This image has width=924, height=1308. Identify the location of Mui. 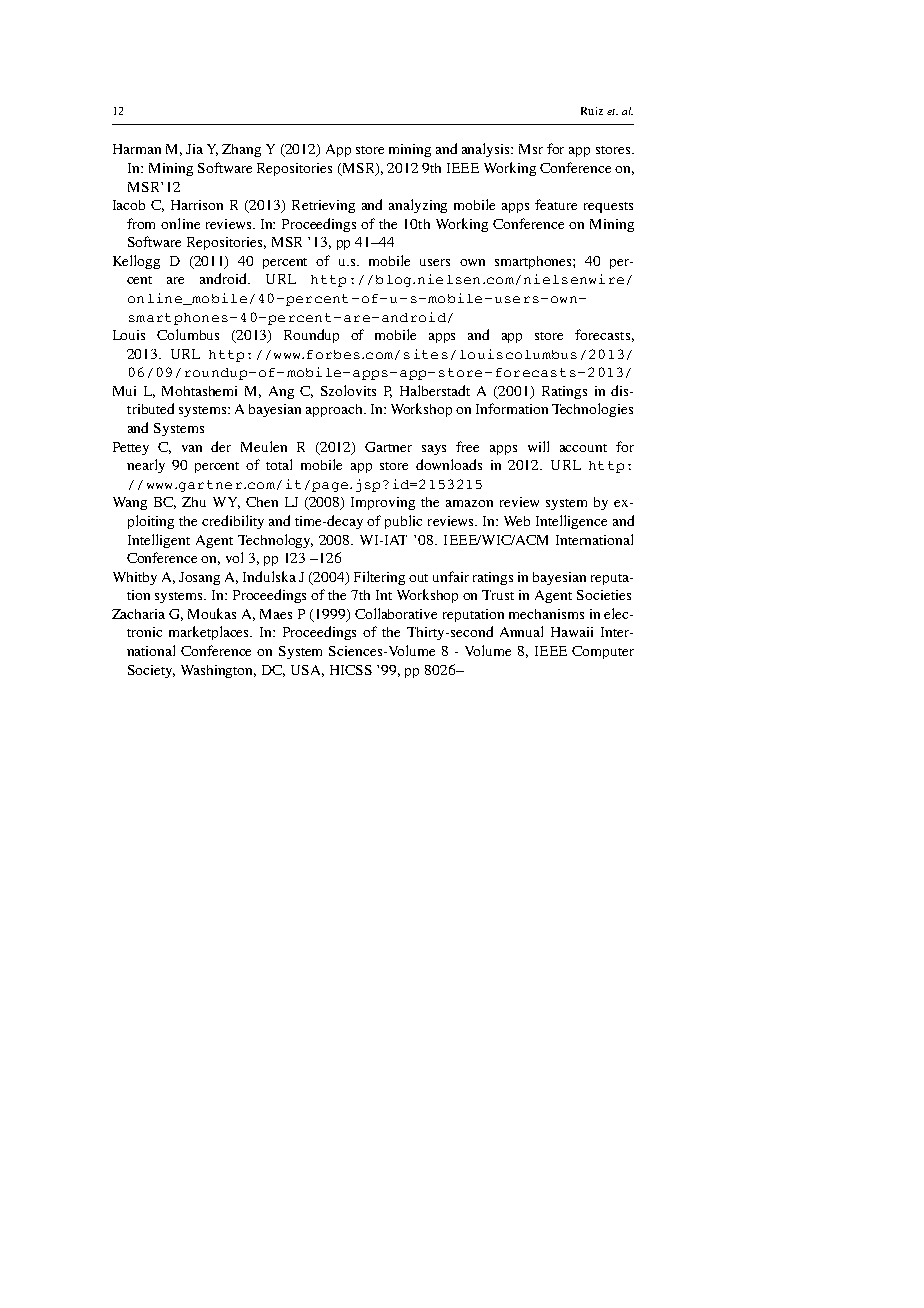
(124, 391).
